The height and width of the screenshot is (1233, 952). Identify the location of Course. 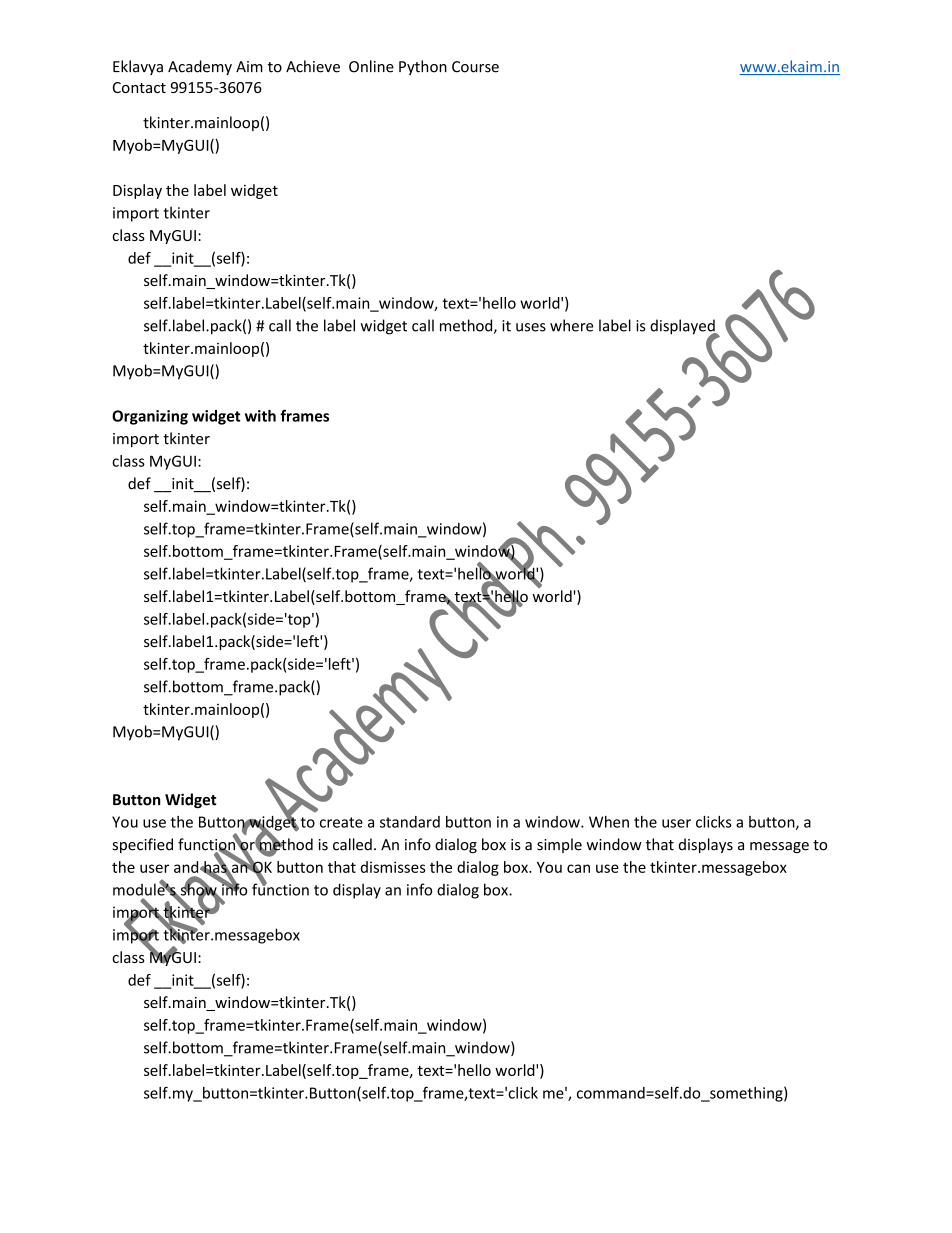
(475, 67).
